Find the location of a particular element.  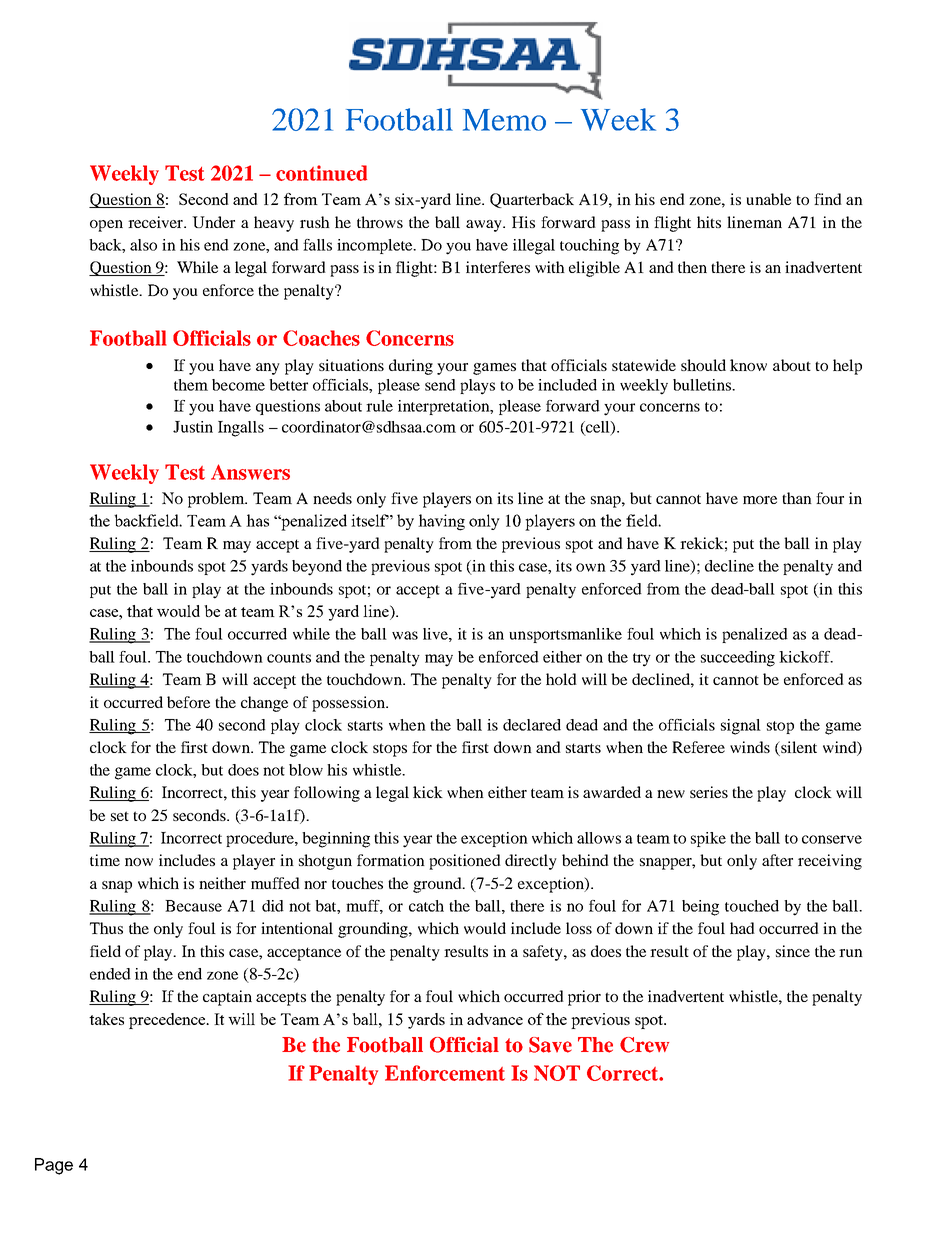

succeeding is located at coordinates (738, 659).
